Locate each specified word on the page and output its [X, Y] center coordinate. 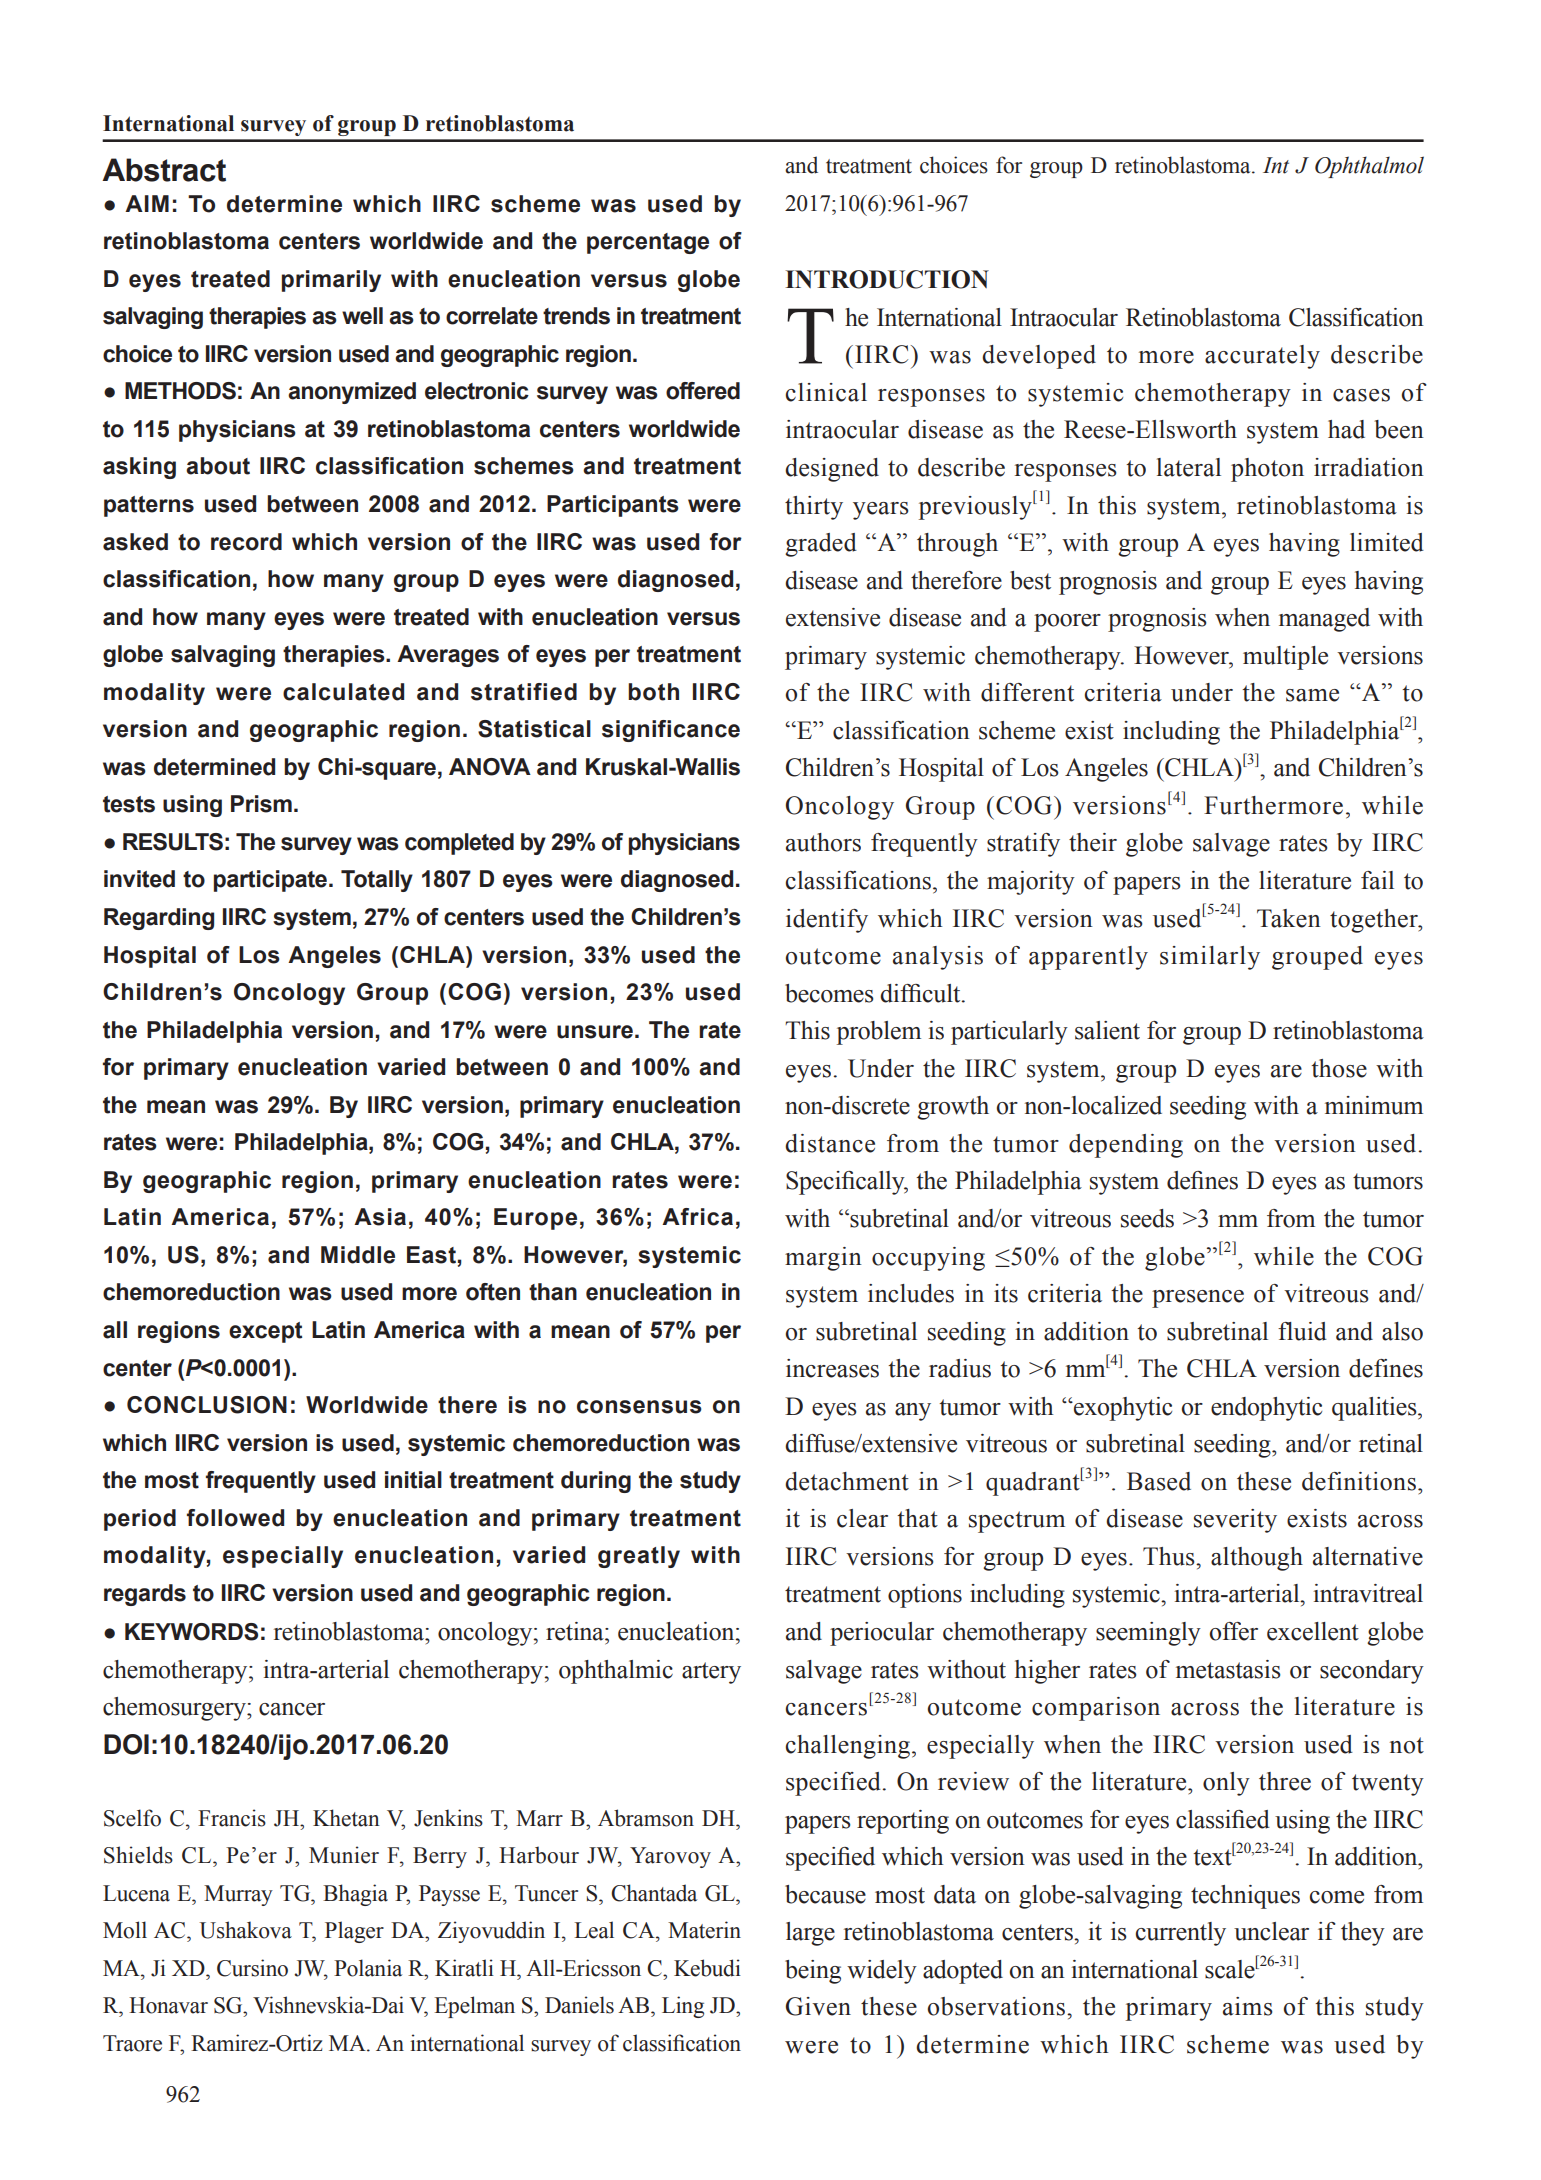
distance [830, 1143]
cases [1361, 395]
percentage [648, 243]
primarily [331, 281]
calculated [343, 692]
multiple [1285, 658]
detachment [847, 1481]
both [653, 692]
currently [1181, 1934]
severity [1235, 1521]
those [1339, 1068]
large [810, 1934]
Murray [238, 1895]
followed [235, 1518]
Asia [380, 1217]
